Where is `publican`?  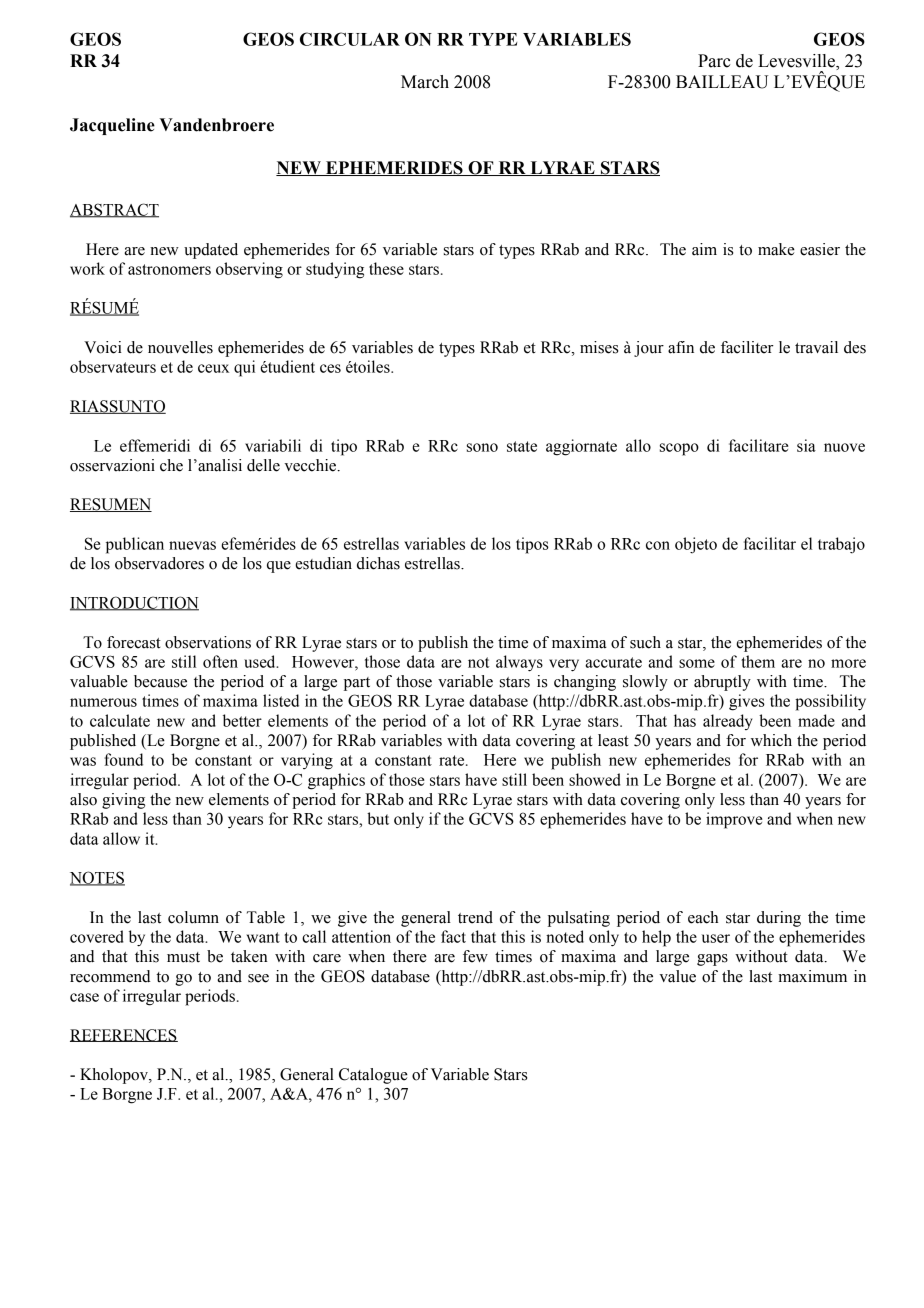 publican is located at coordinates (135, 545).
